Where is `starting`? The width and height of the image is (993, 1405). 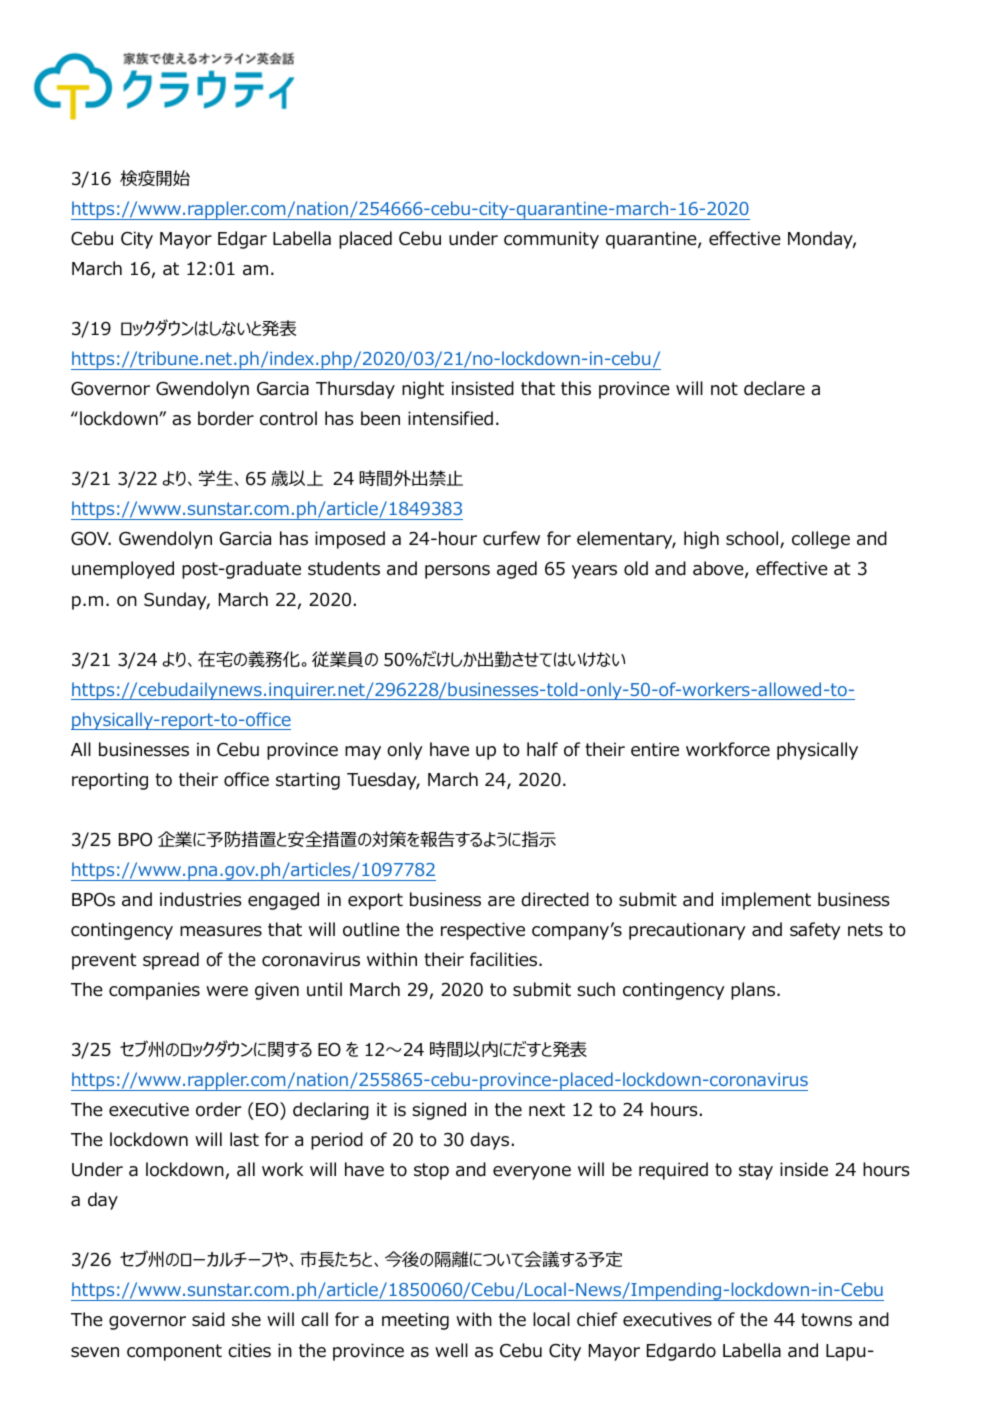
starting is located at coordinates (308, 781).
